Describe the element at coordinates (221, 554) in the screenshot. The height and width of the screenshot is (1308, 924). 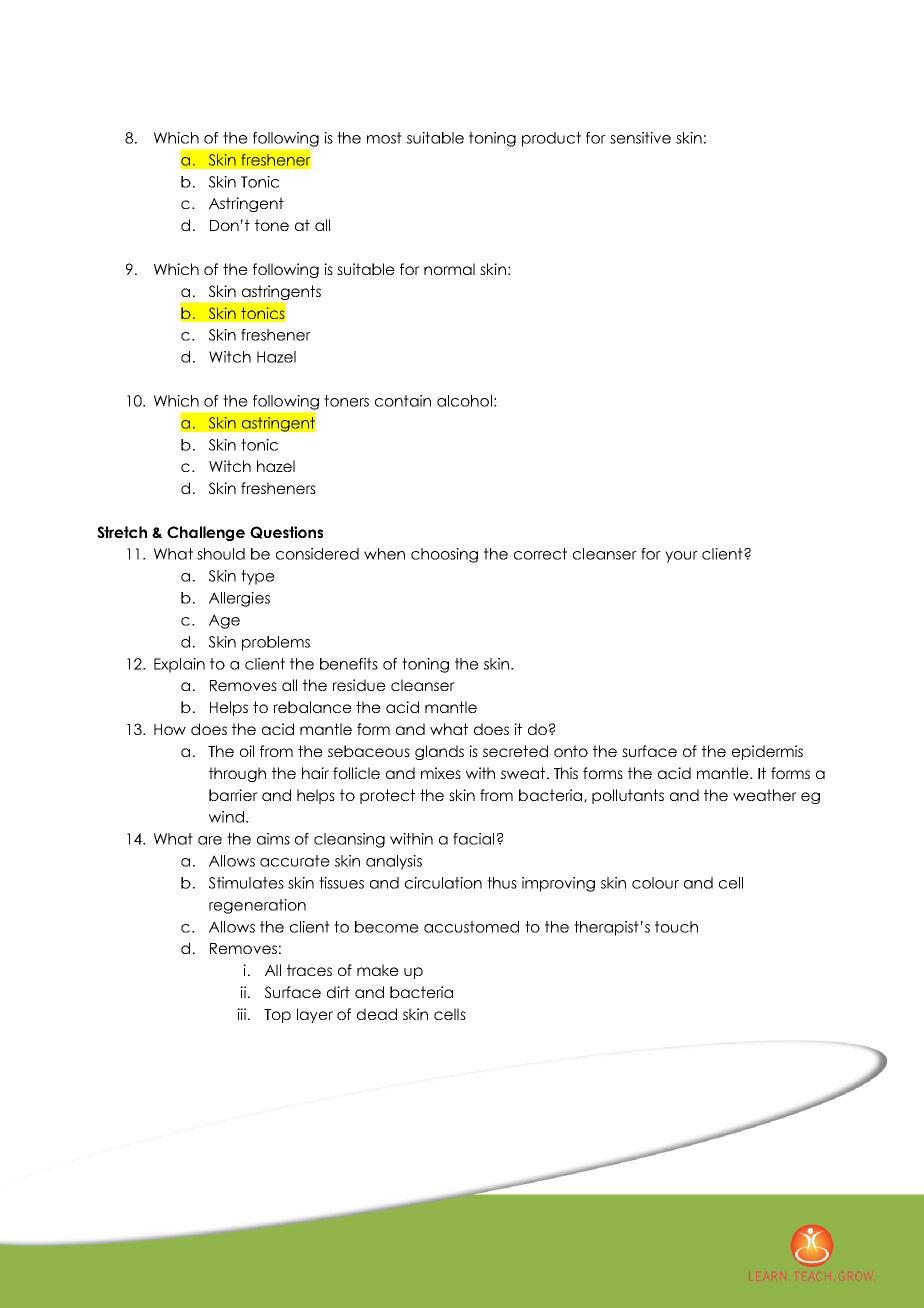
I see `should` at that location.
